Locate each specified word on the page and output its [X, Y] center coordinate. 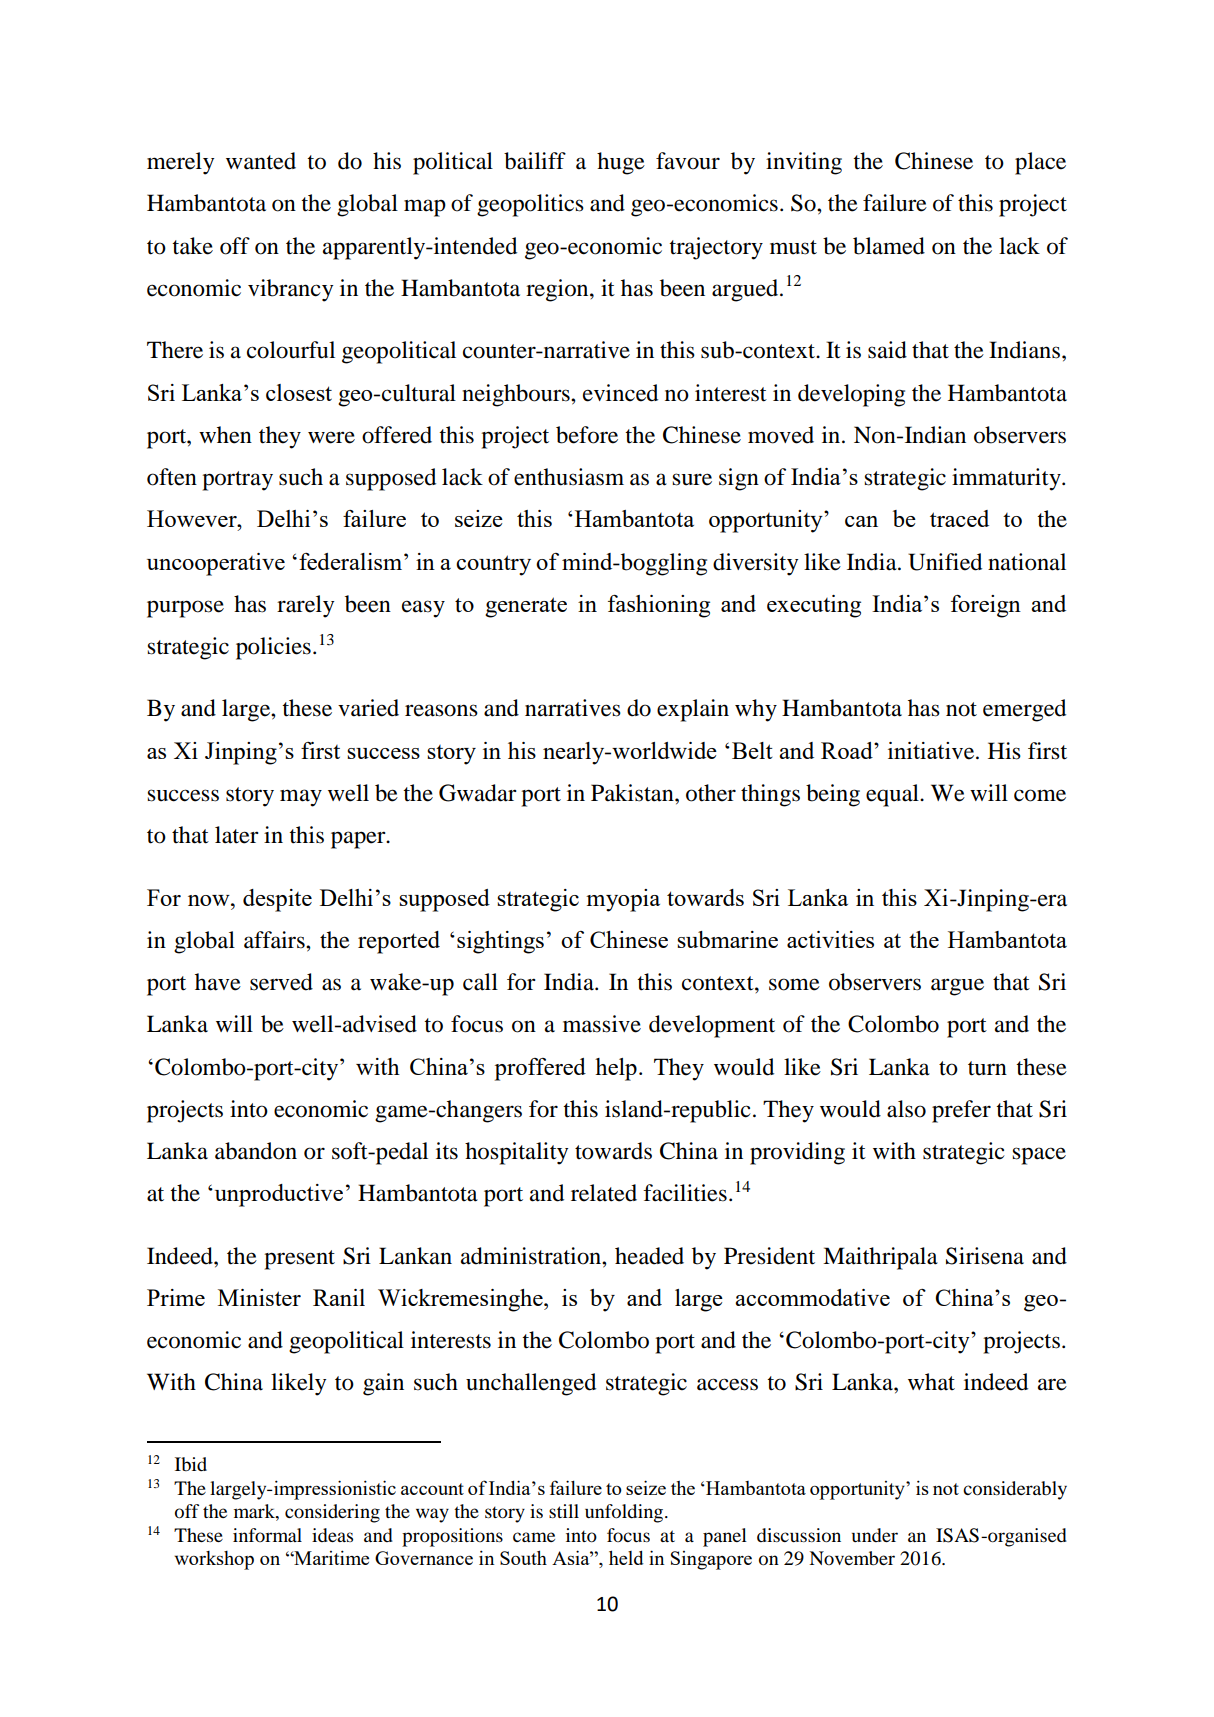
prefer [961, 1111]
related [604, 1193]
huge [621, 163]
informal [267, 1535]
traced [959, 518]
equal [893, 795]
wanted [261, 161]
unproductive [277, 1195]
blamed [889, 246]
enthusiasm [569, 477]
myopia [623, 900]
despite [277, 900]
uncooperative [216, 564]
